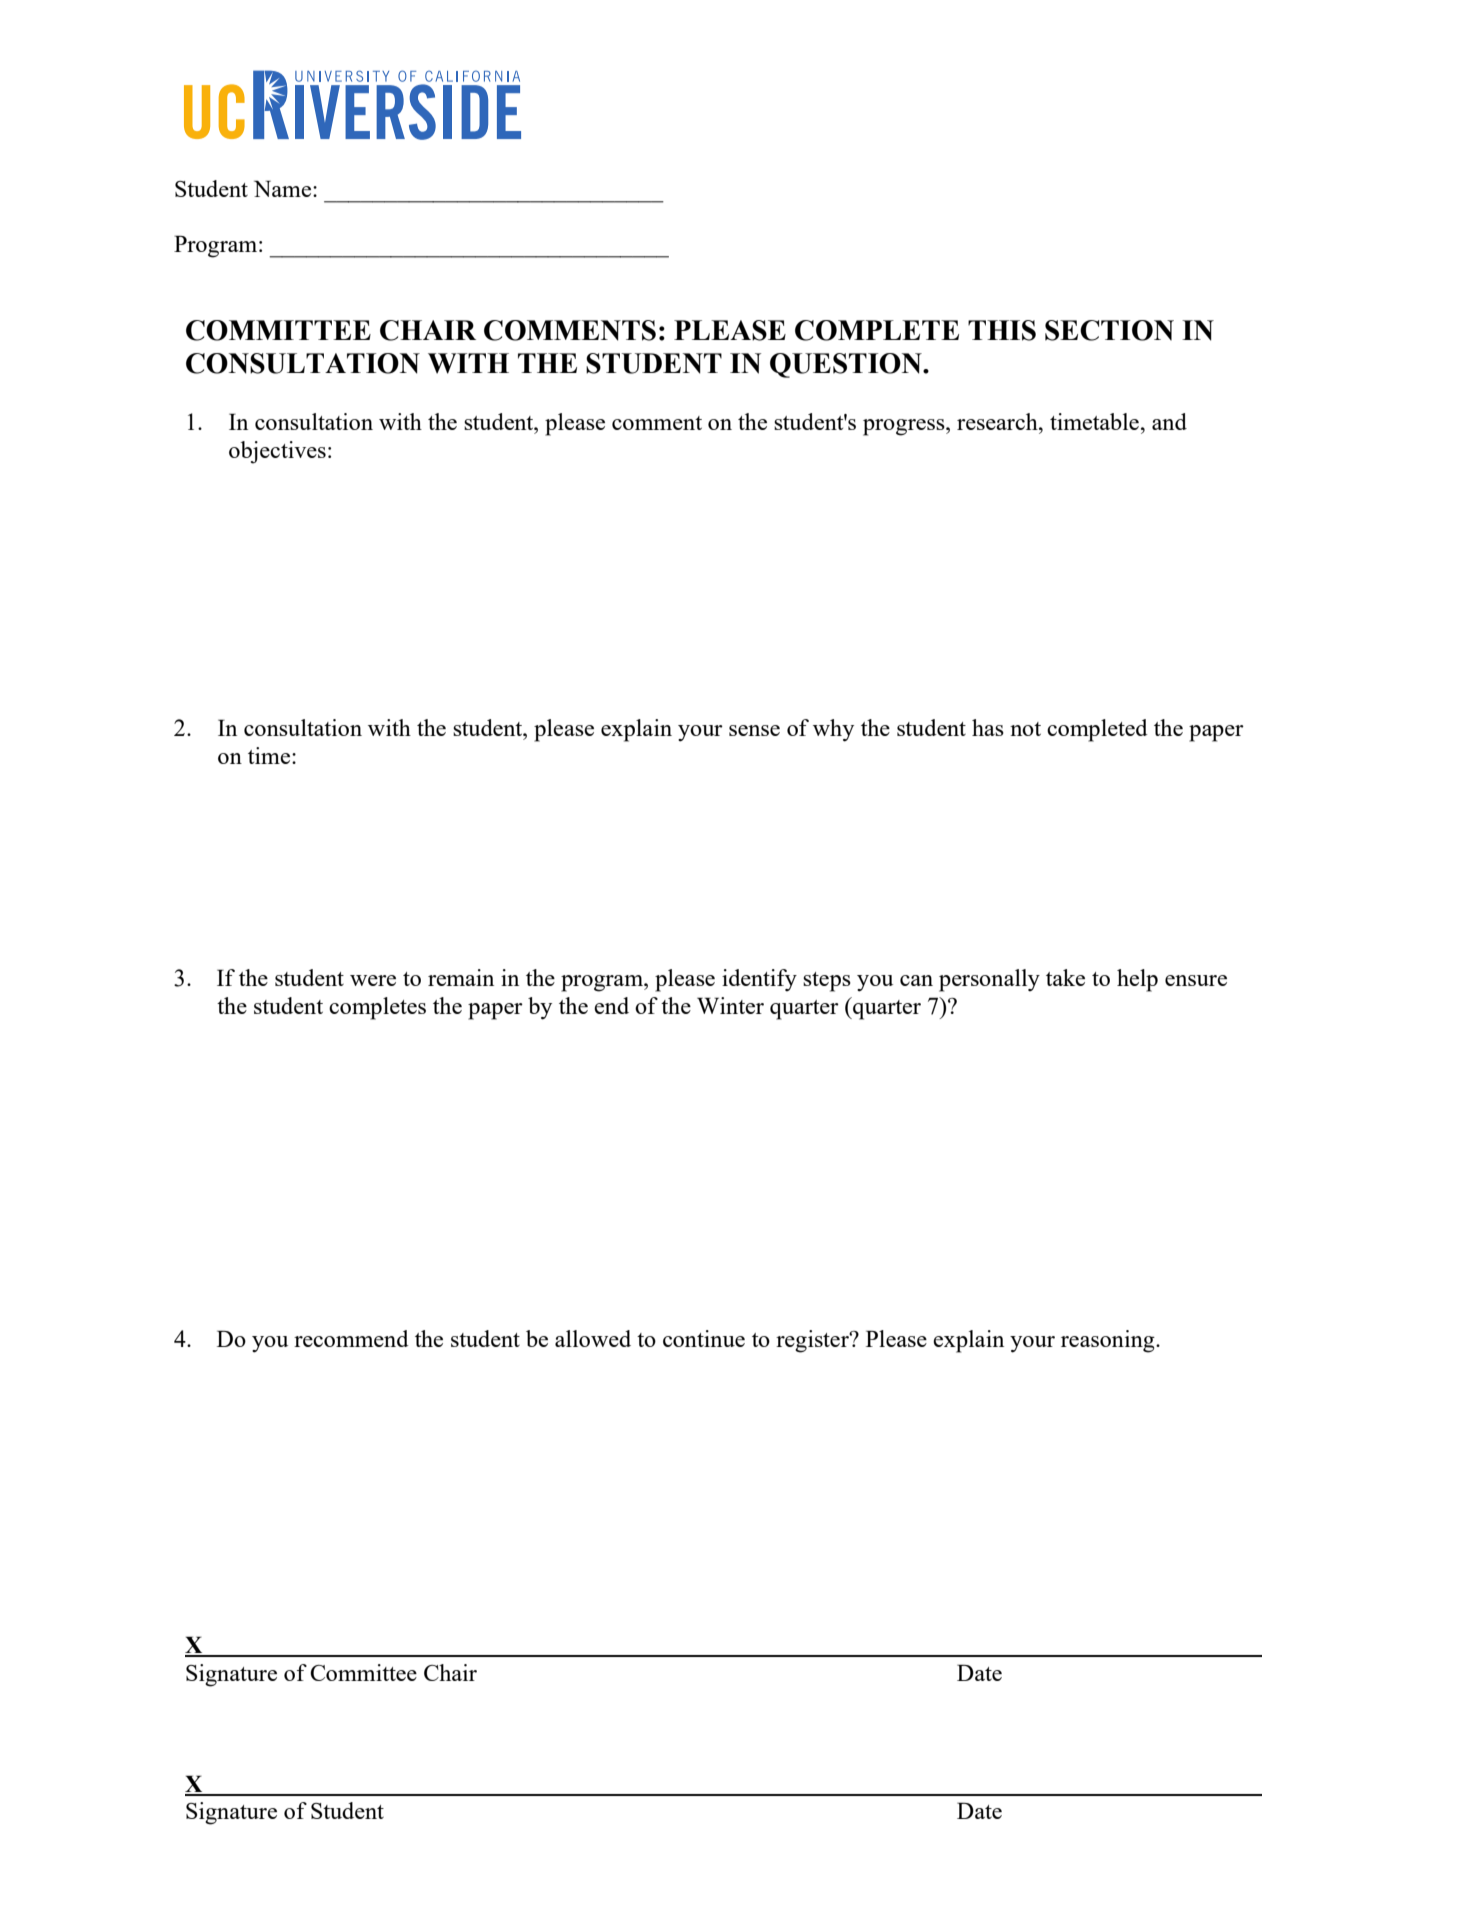  What do you see at coordinates (704, 1338) in the screenshot?
I see `continue` at bounding box center [704, 1338].
